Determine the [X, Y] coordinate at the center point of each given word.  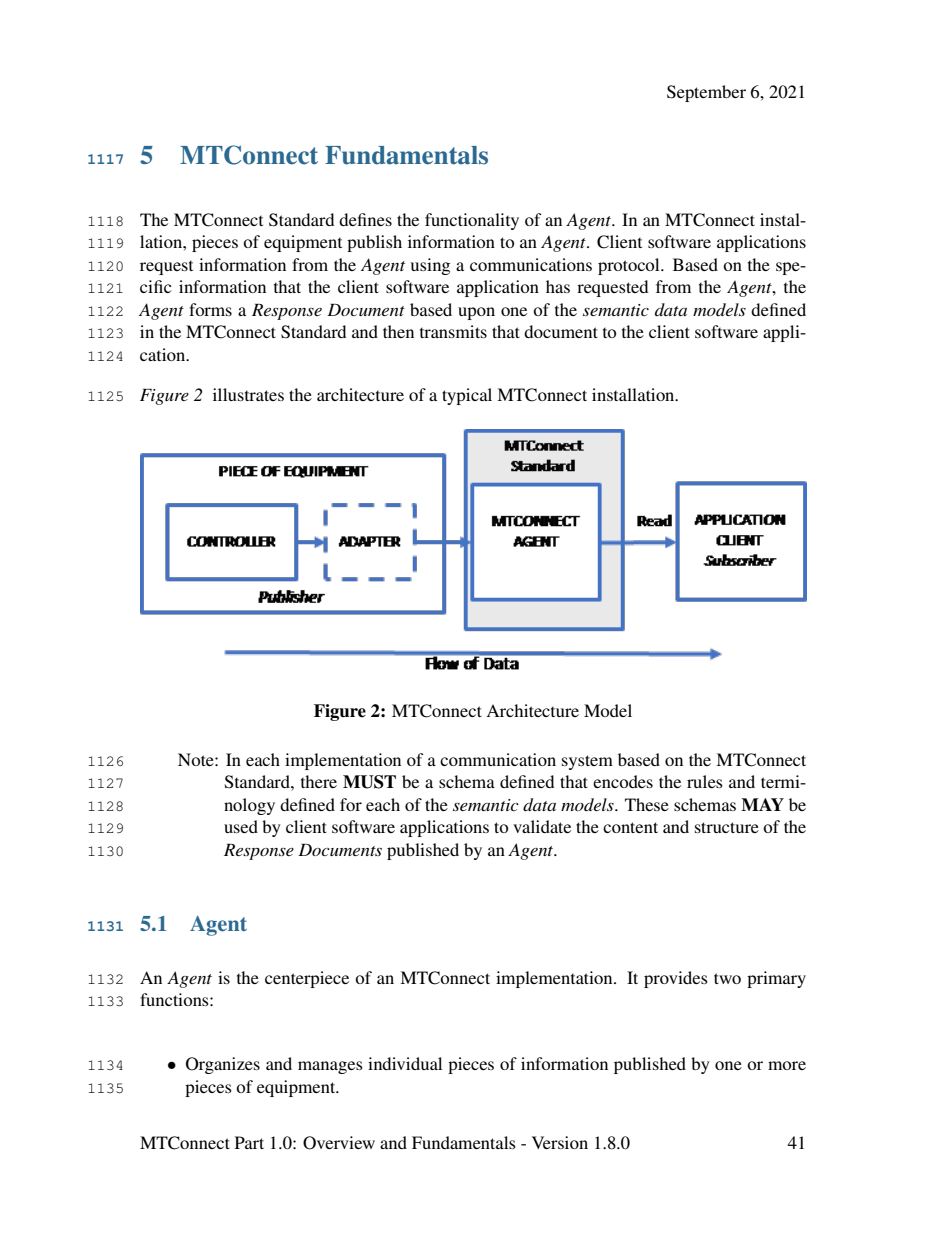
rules [705, 781]
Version [560, 1142]
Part [249, 1142]
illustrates [248, 394]
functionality [472, 221]
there [319, 781]
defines [365, 219]
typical [467, 396]
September [706, 93]
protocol [630, 266]
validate [542, 826]
